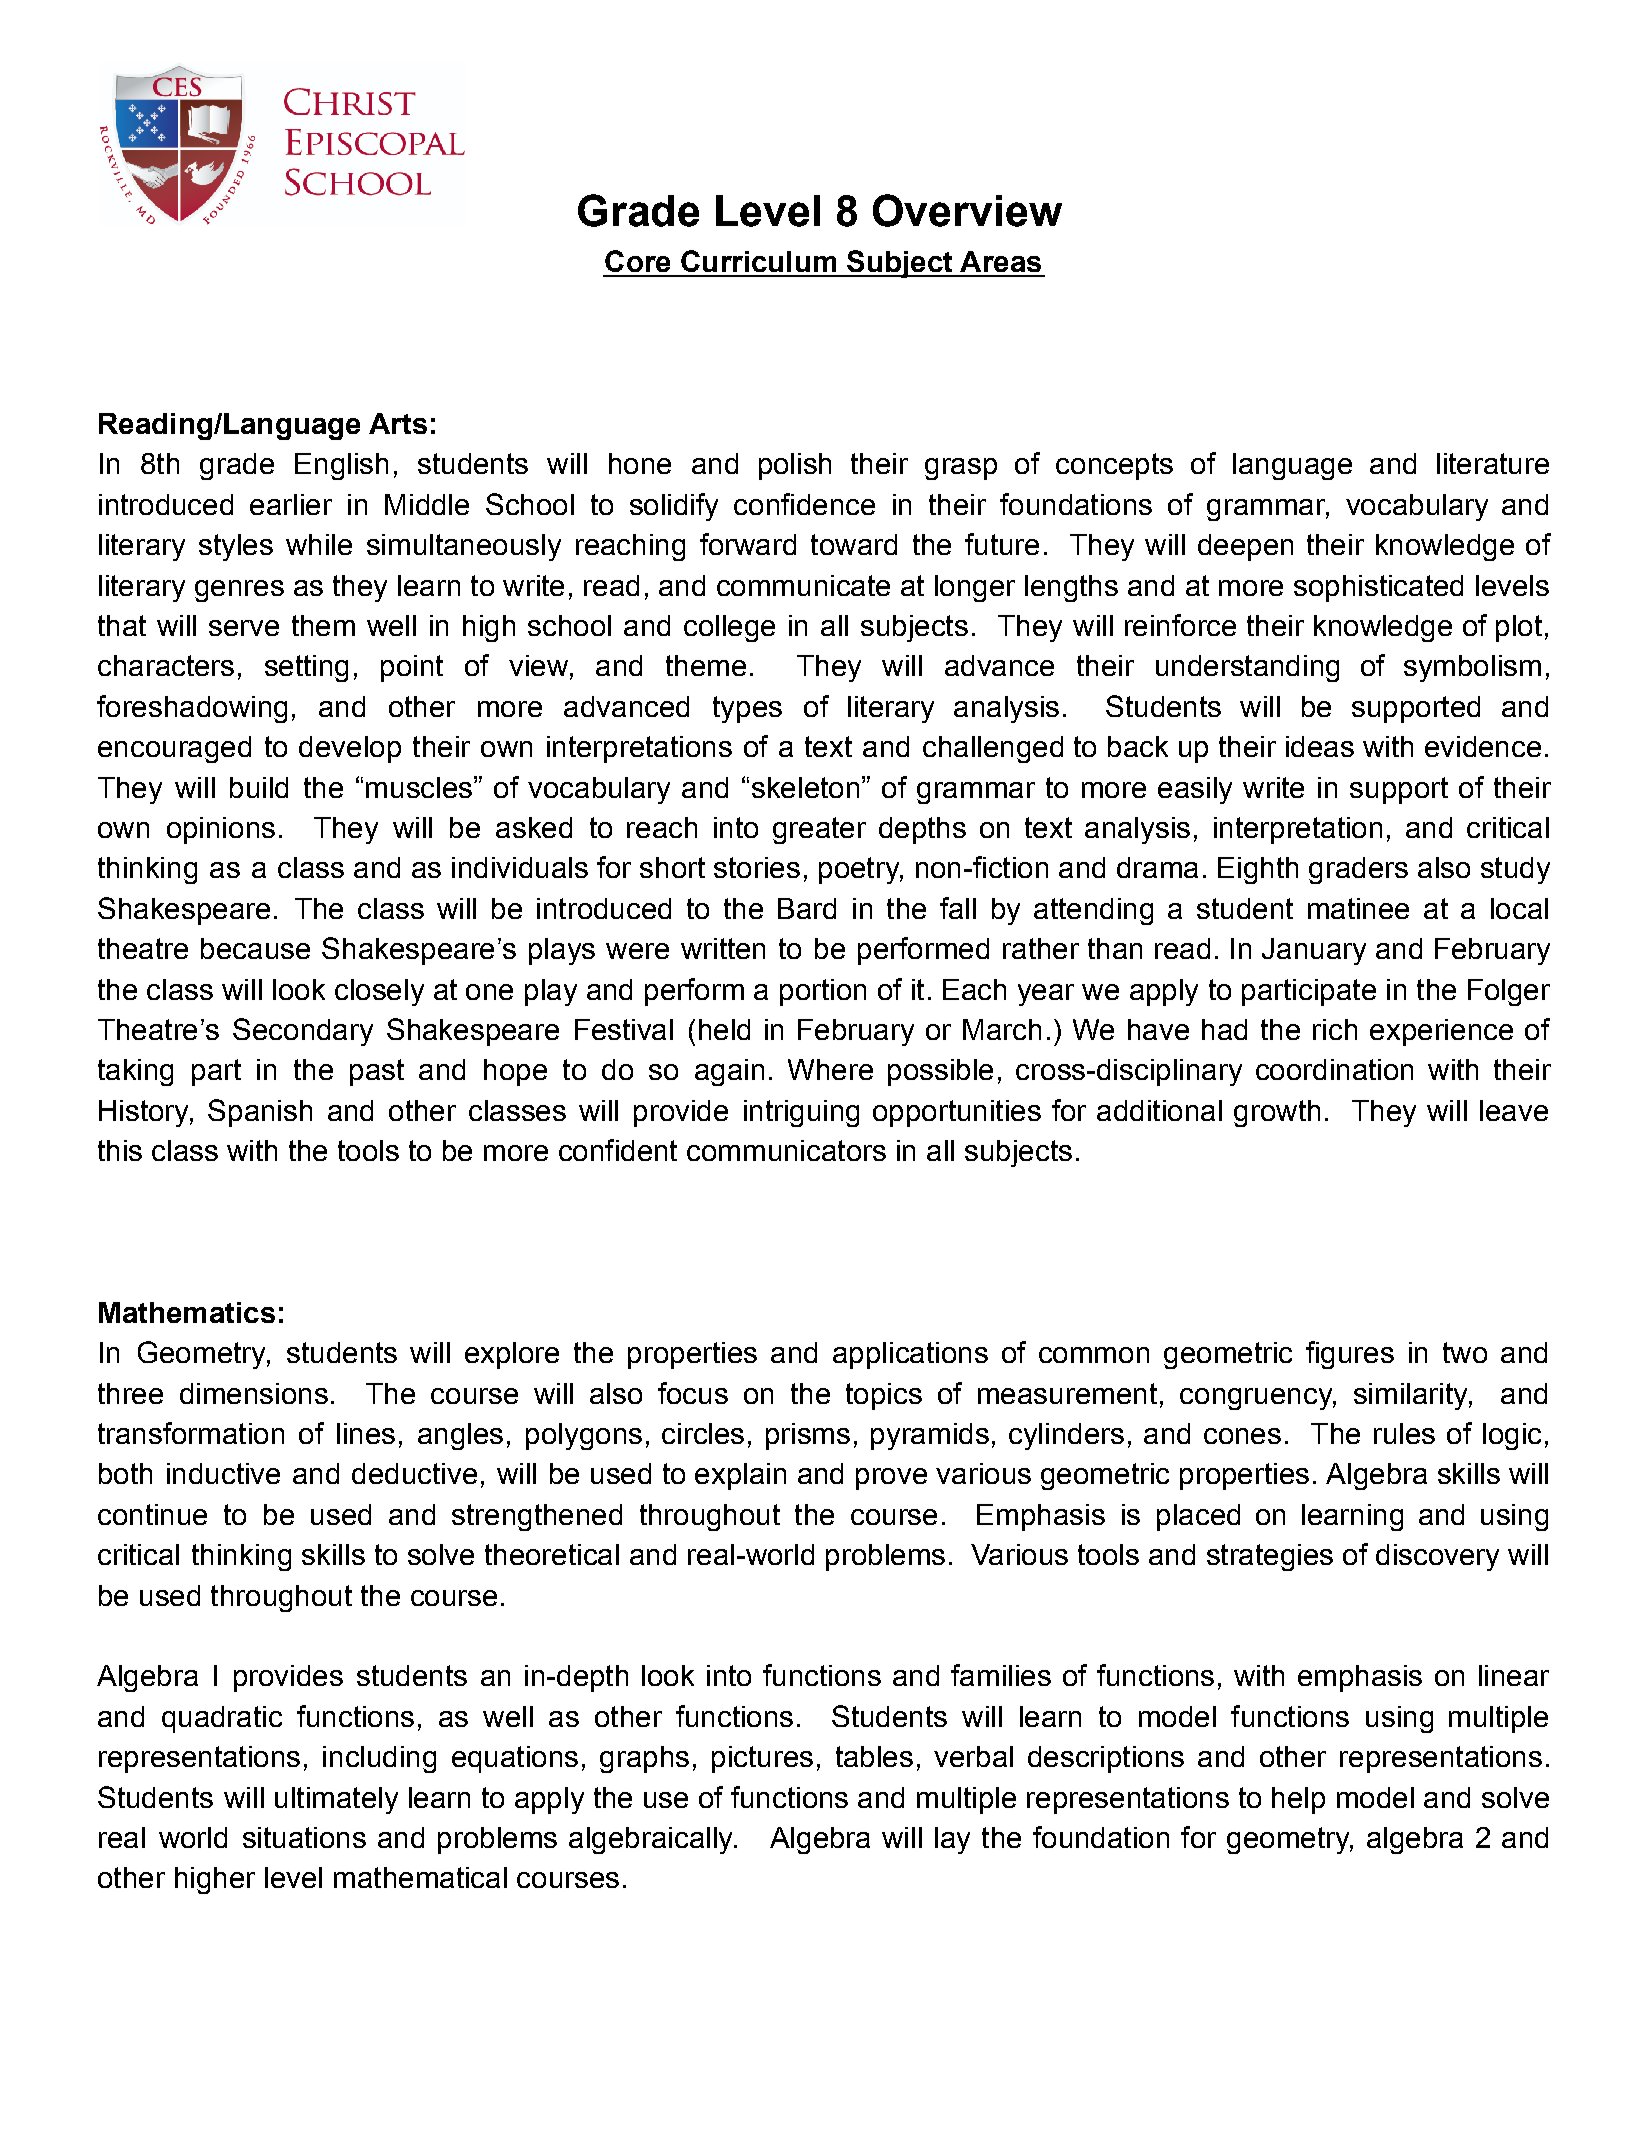 The width and height of the screenshot is (1648, 2133). I want to click on strategies, so click(1270, 1557).
